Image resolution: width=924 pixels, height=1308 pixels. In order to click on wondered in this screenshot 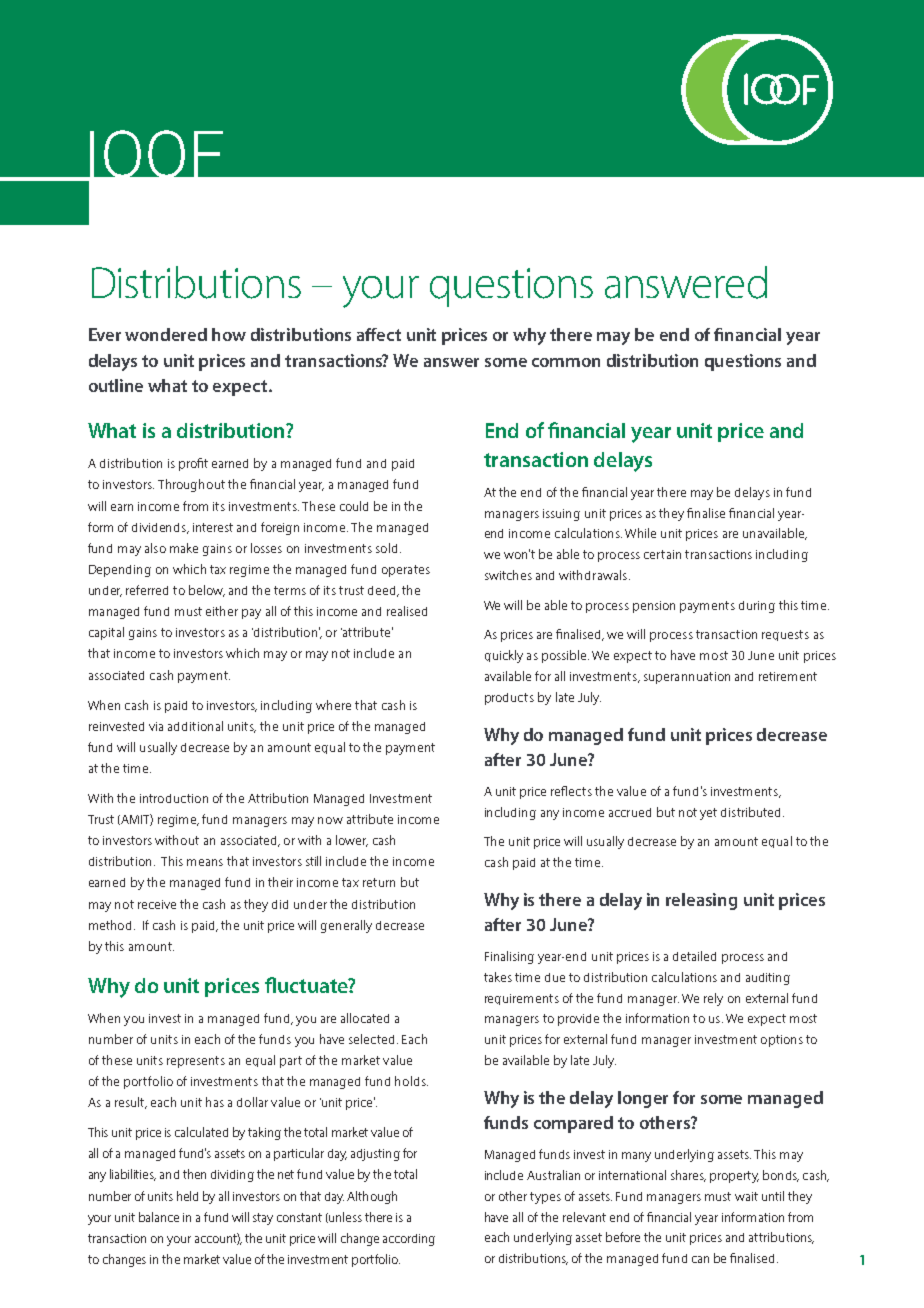, I will do `click(166, 334)`.
